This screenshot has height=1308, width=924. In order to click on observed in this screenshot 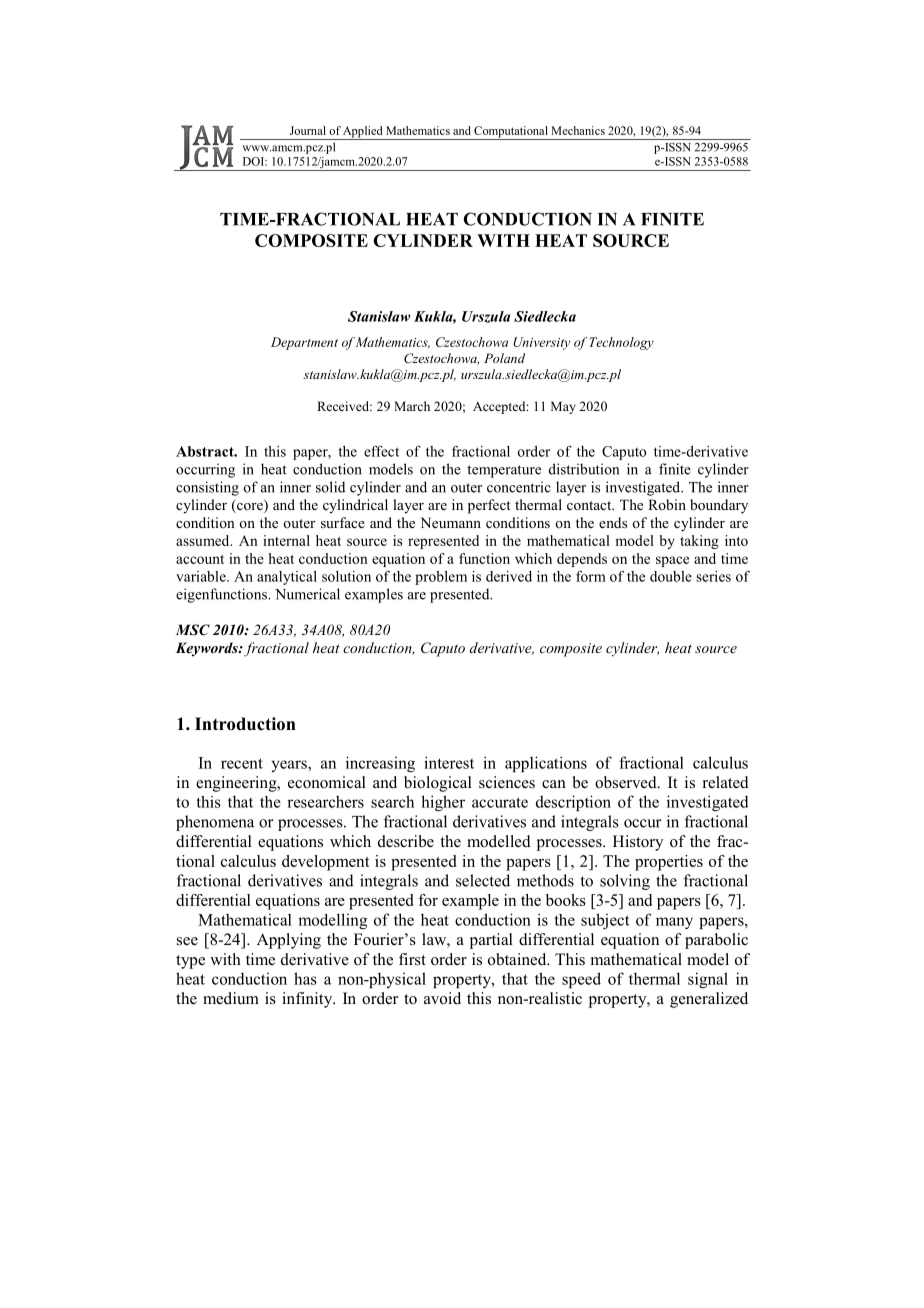, I will do `click(627, 782)`.
